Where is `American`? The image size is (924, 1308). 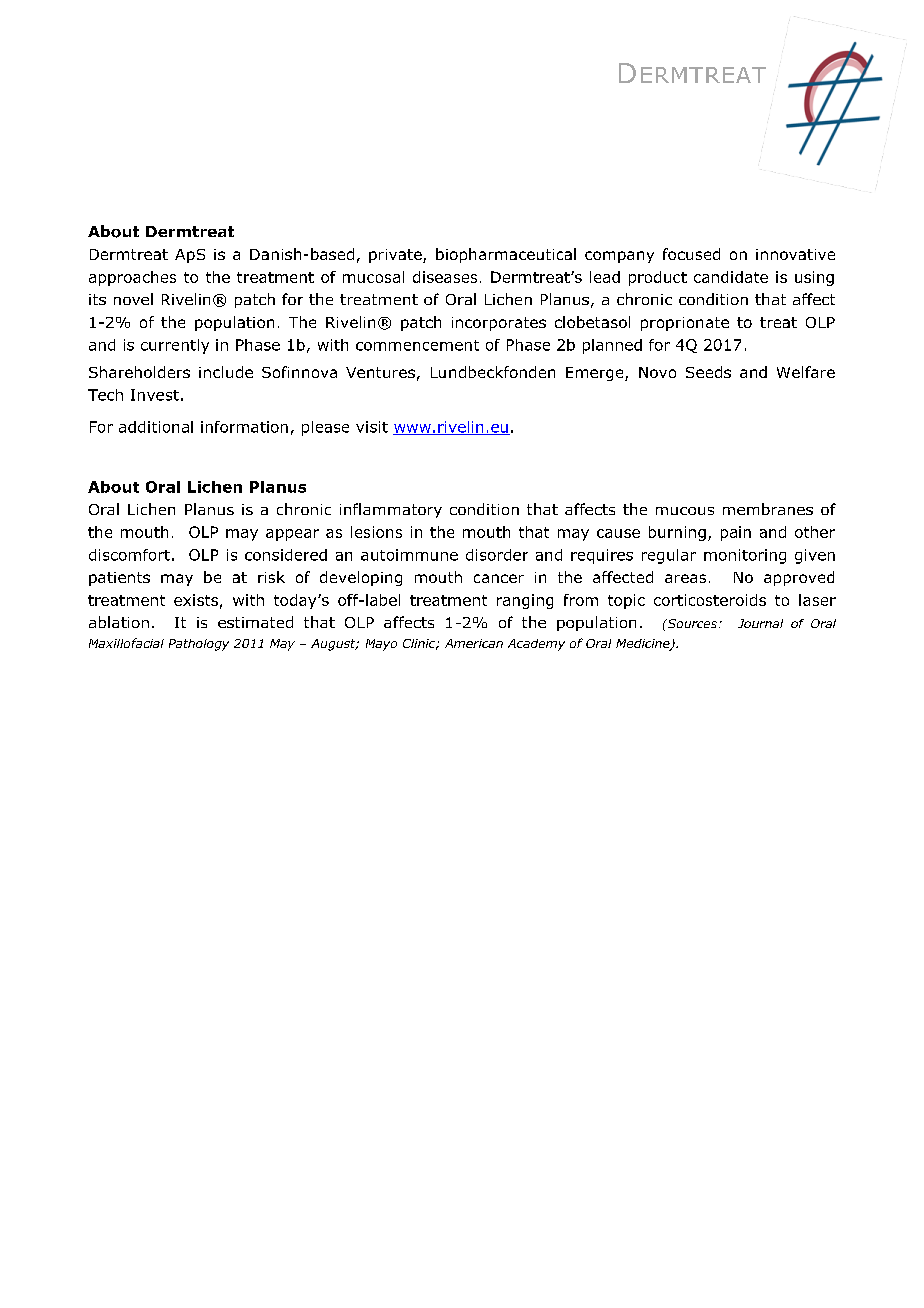 American is located at coordinates (474, 643).
